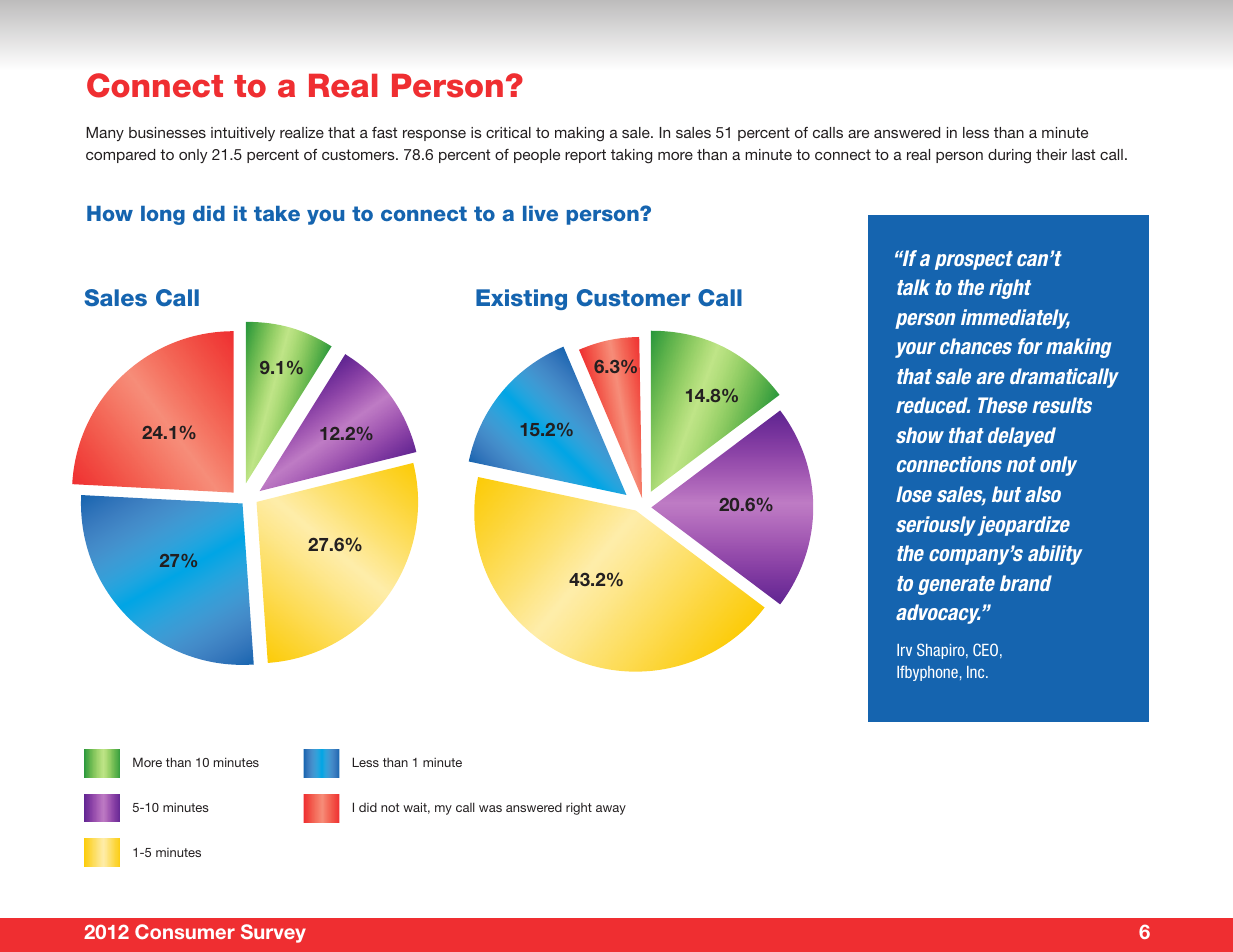 This page has height=952, width=1233. Describe the element at coordinates (585, 156) in the page. I see `report` at that location.
